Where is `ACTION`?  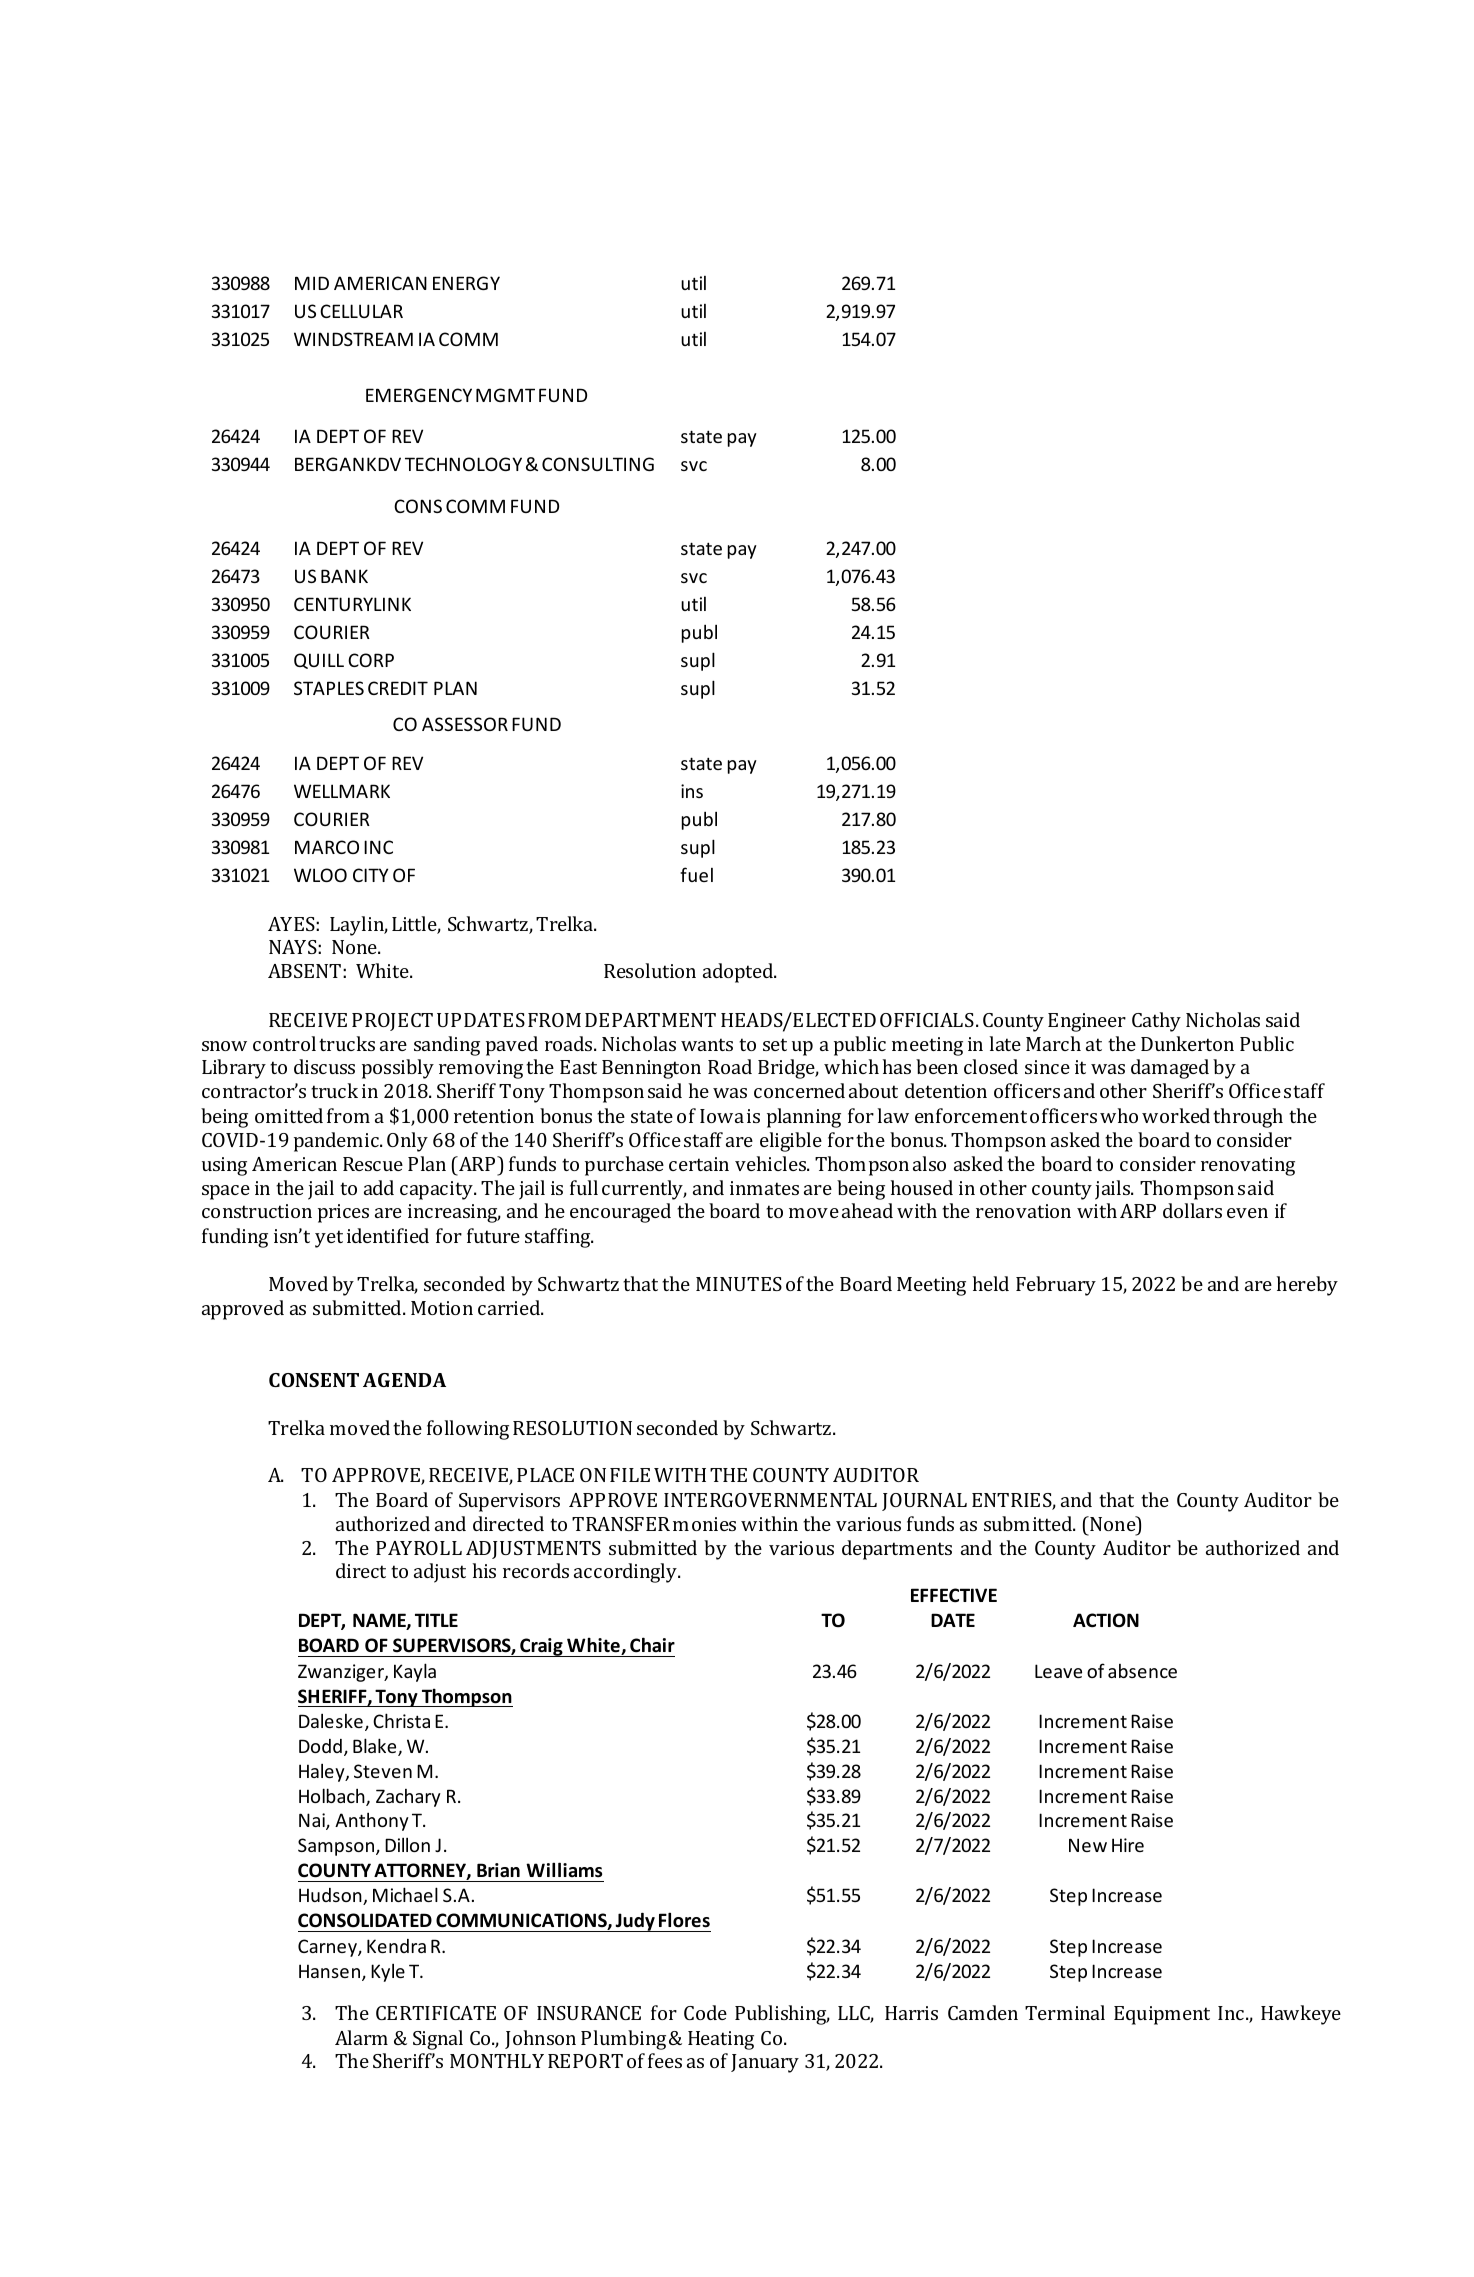
ACTION is located at coordinates (1106, 1620).
